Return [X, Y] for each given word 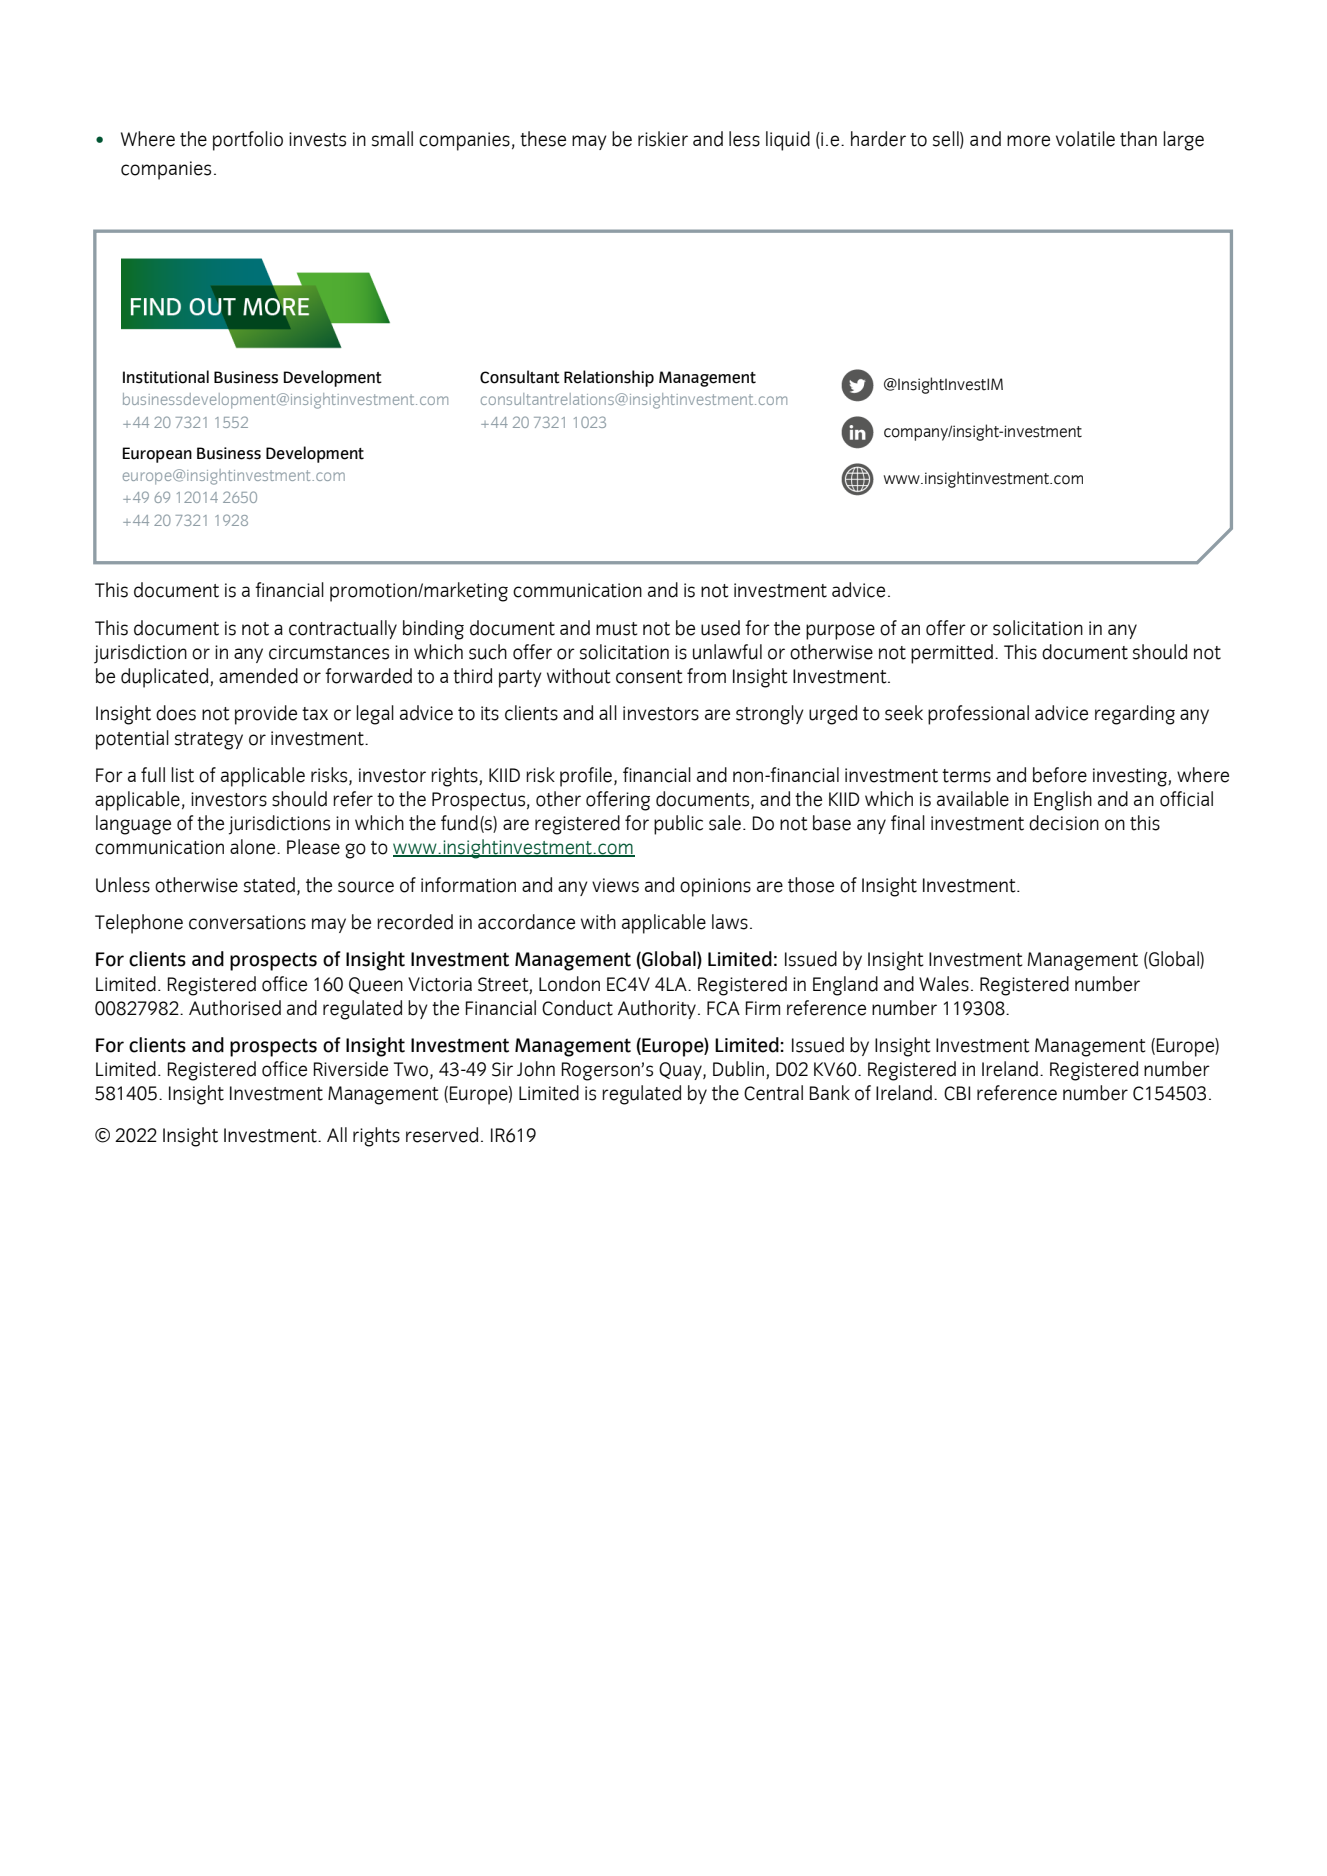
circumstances [329, 652]
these [543, 139]
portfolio [248, 141]
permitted [952, 654]
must [616, 629]
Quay [681, 1071]
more [1028, 141]
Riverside [351, 1069]
